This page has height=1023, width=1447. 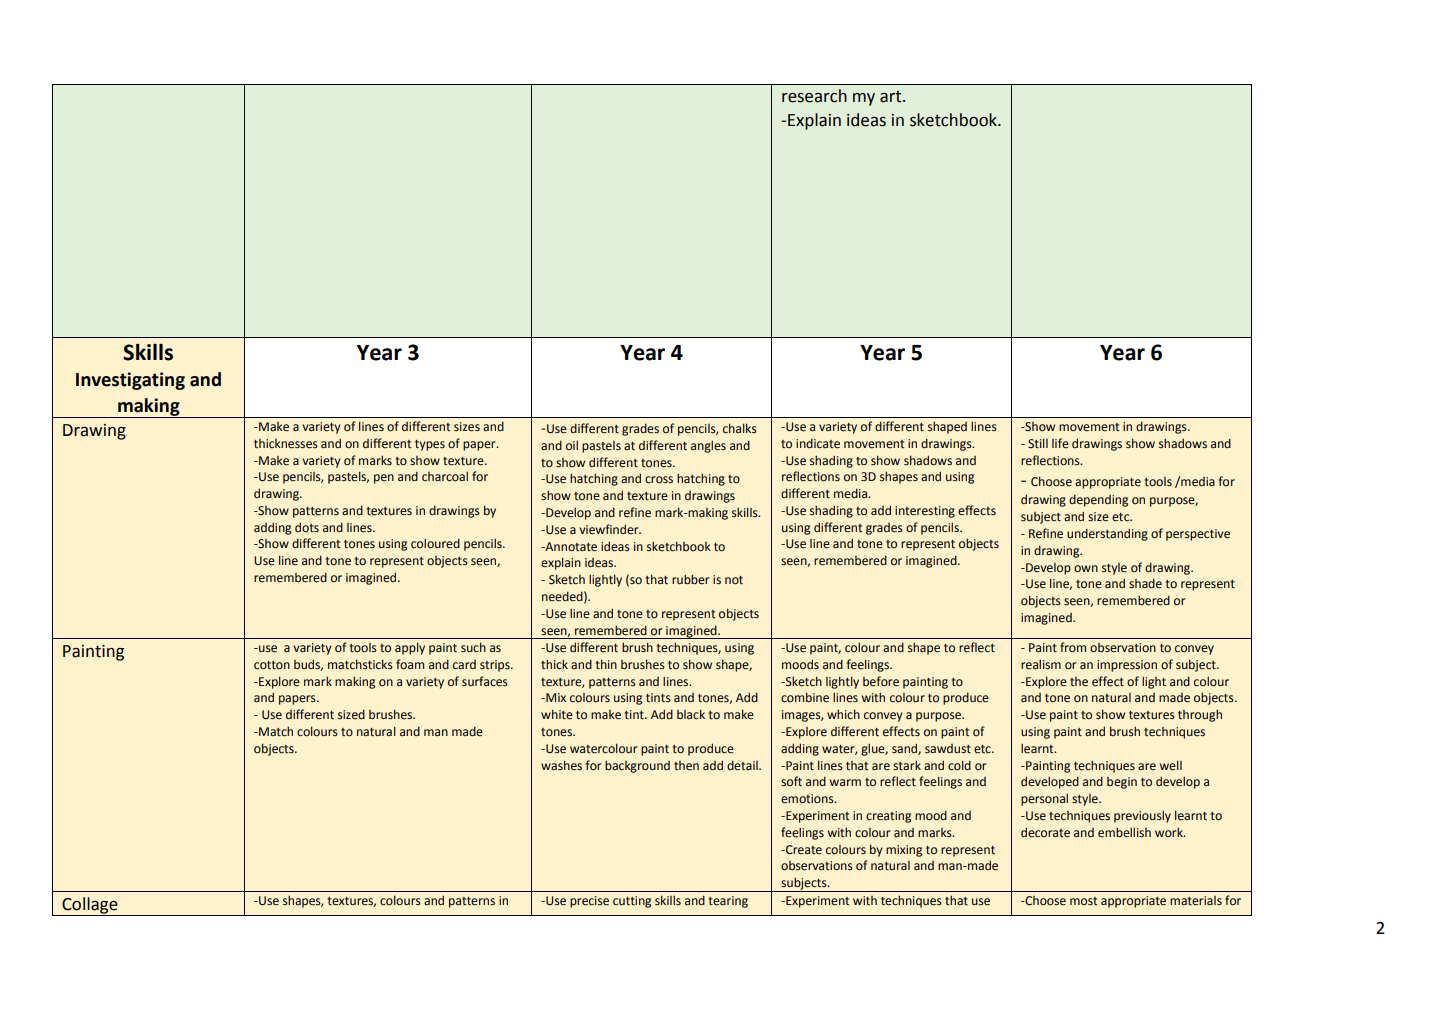 What do you see at coordinates (1060, 443) in the page?
I see `life` at bounding box center [1060, 443].
